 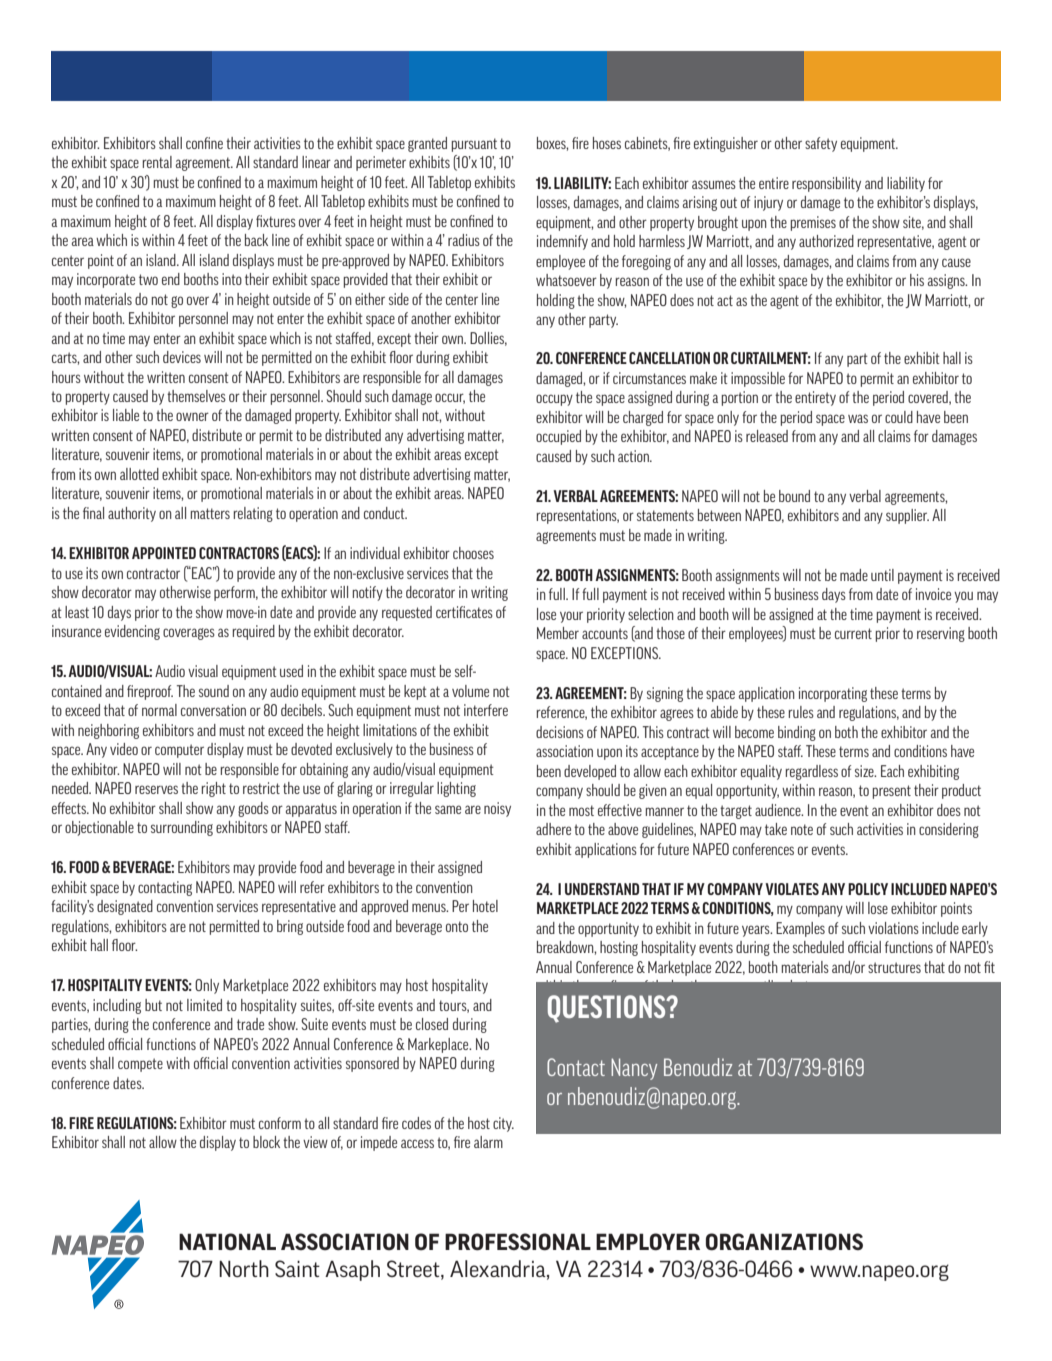 I want to click on rental, so click(x=157, y=162).
